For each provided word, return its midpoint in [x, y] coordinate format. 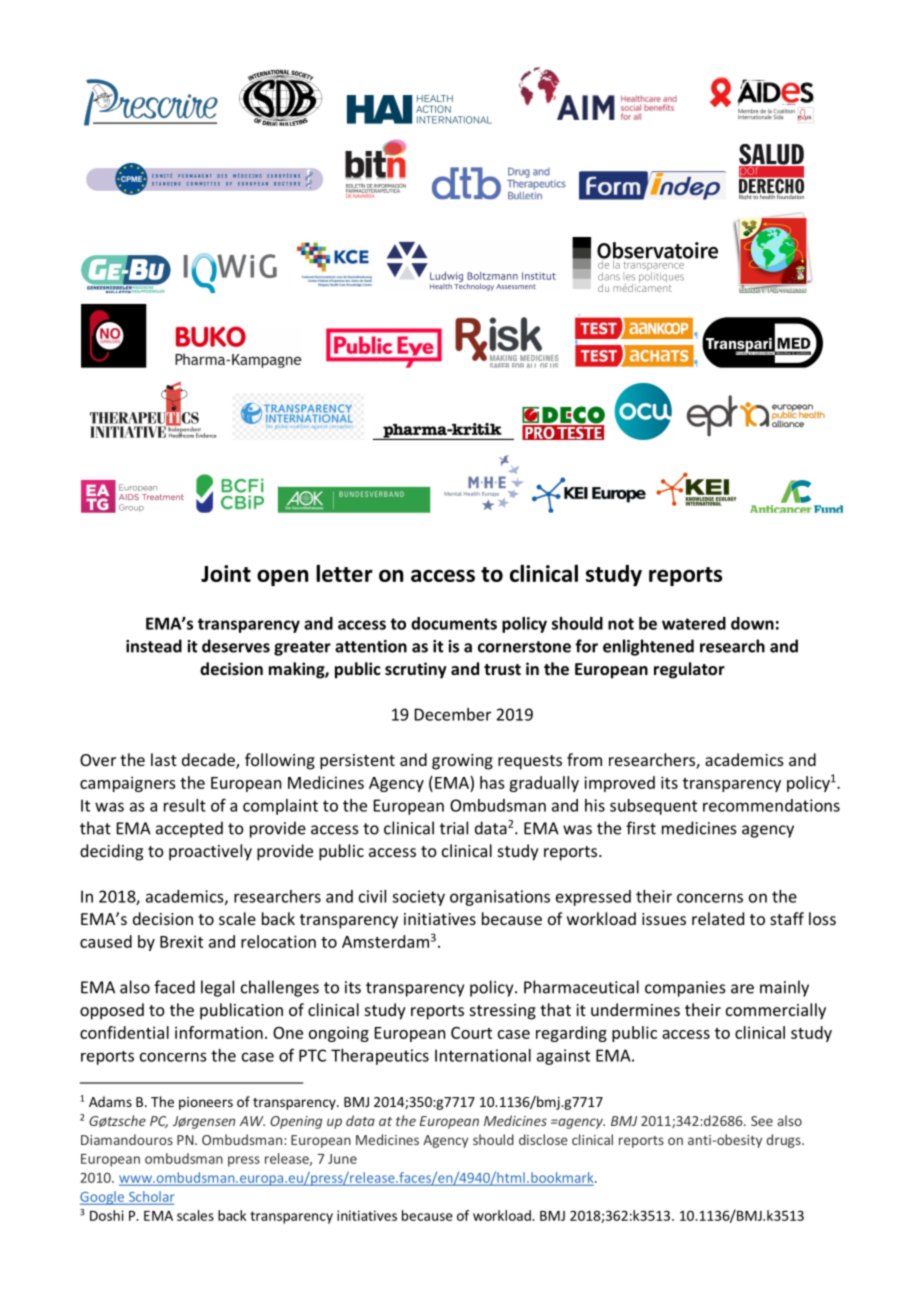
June [342, 1159]
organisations [500, 898]
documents [454, 623]
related [718, 918]
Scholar [151, 1196]
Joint [226, 573]
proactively [210, 852]
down [752, 623]
